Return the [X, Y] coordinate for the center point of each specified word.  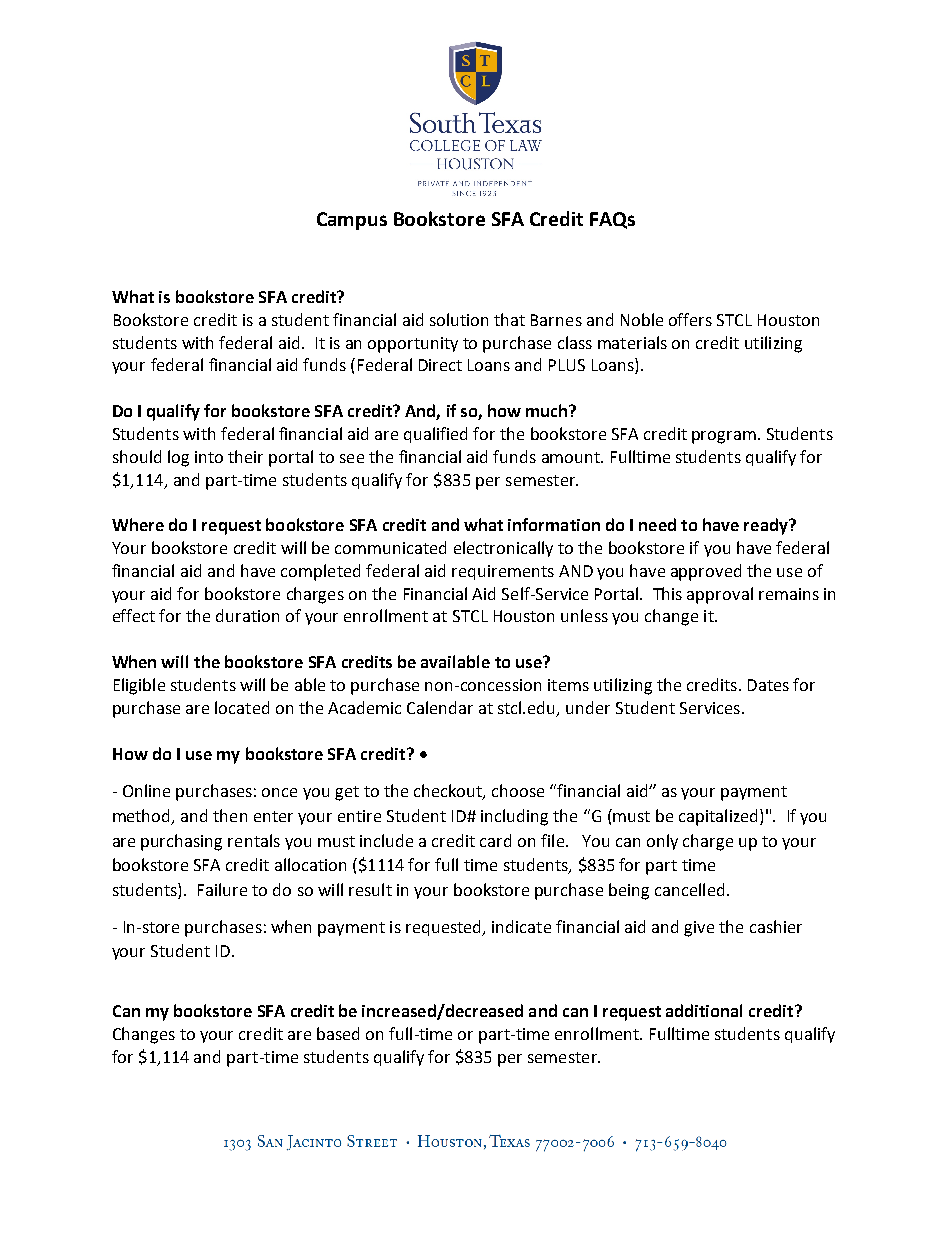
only [662, 842]
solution [459, 319]
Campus [352, 221]
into [209, 457]
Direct [440, 365]
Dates [768, 685]
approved [706, 572]
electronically [503, 549]
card [495, 840]
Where [138, 524]
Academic [364, 707]
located [242, 707]
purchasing [181, 842]
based [338, 1033]
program [724, 437]
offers [690, 319]
